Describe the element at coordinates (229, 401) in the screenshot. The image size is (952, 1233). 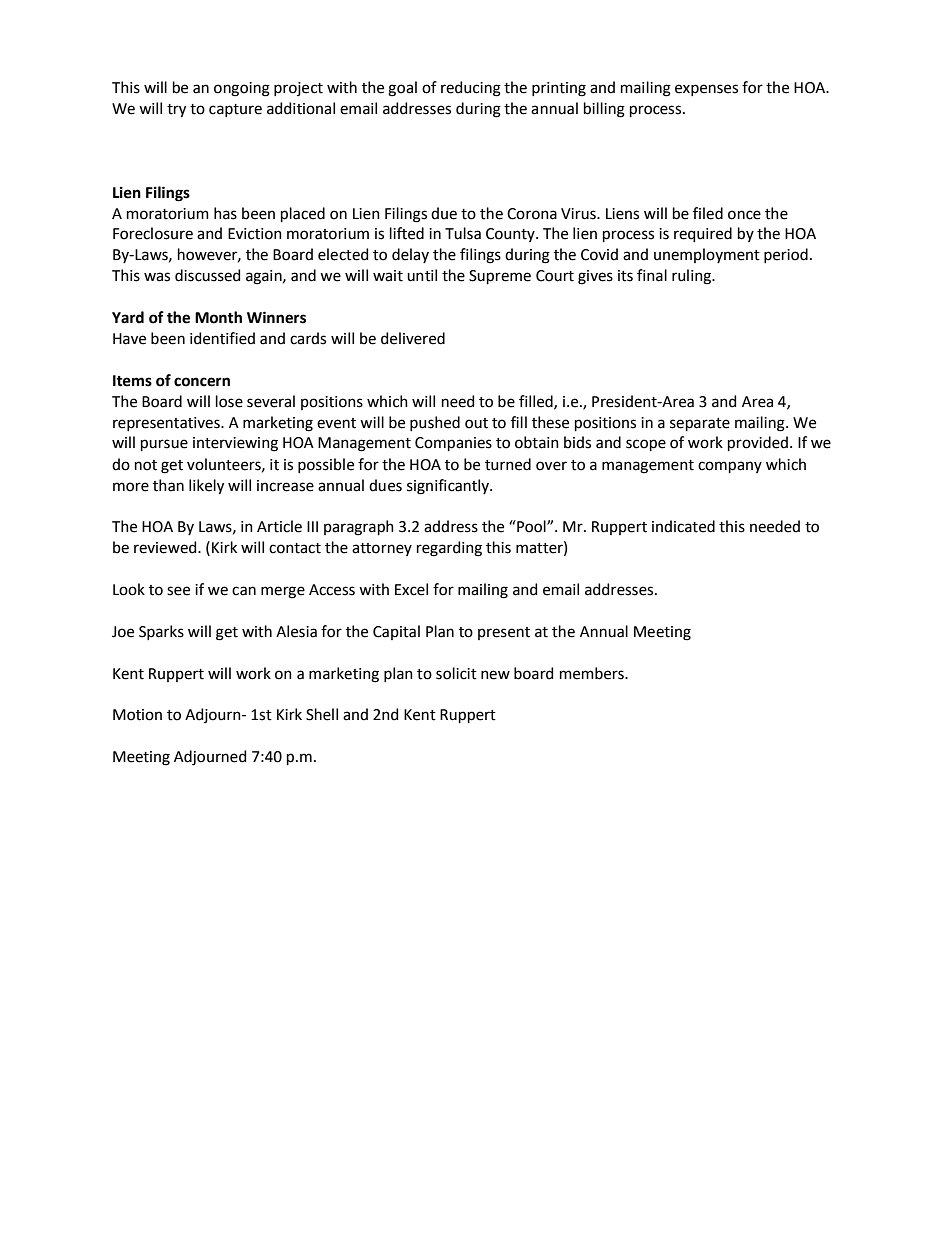
I see `lose` at that location.
